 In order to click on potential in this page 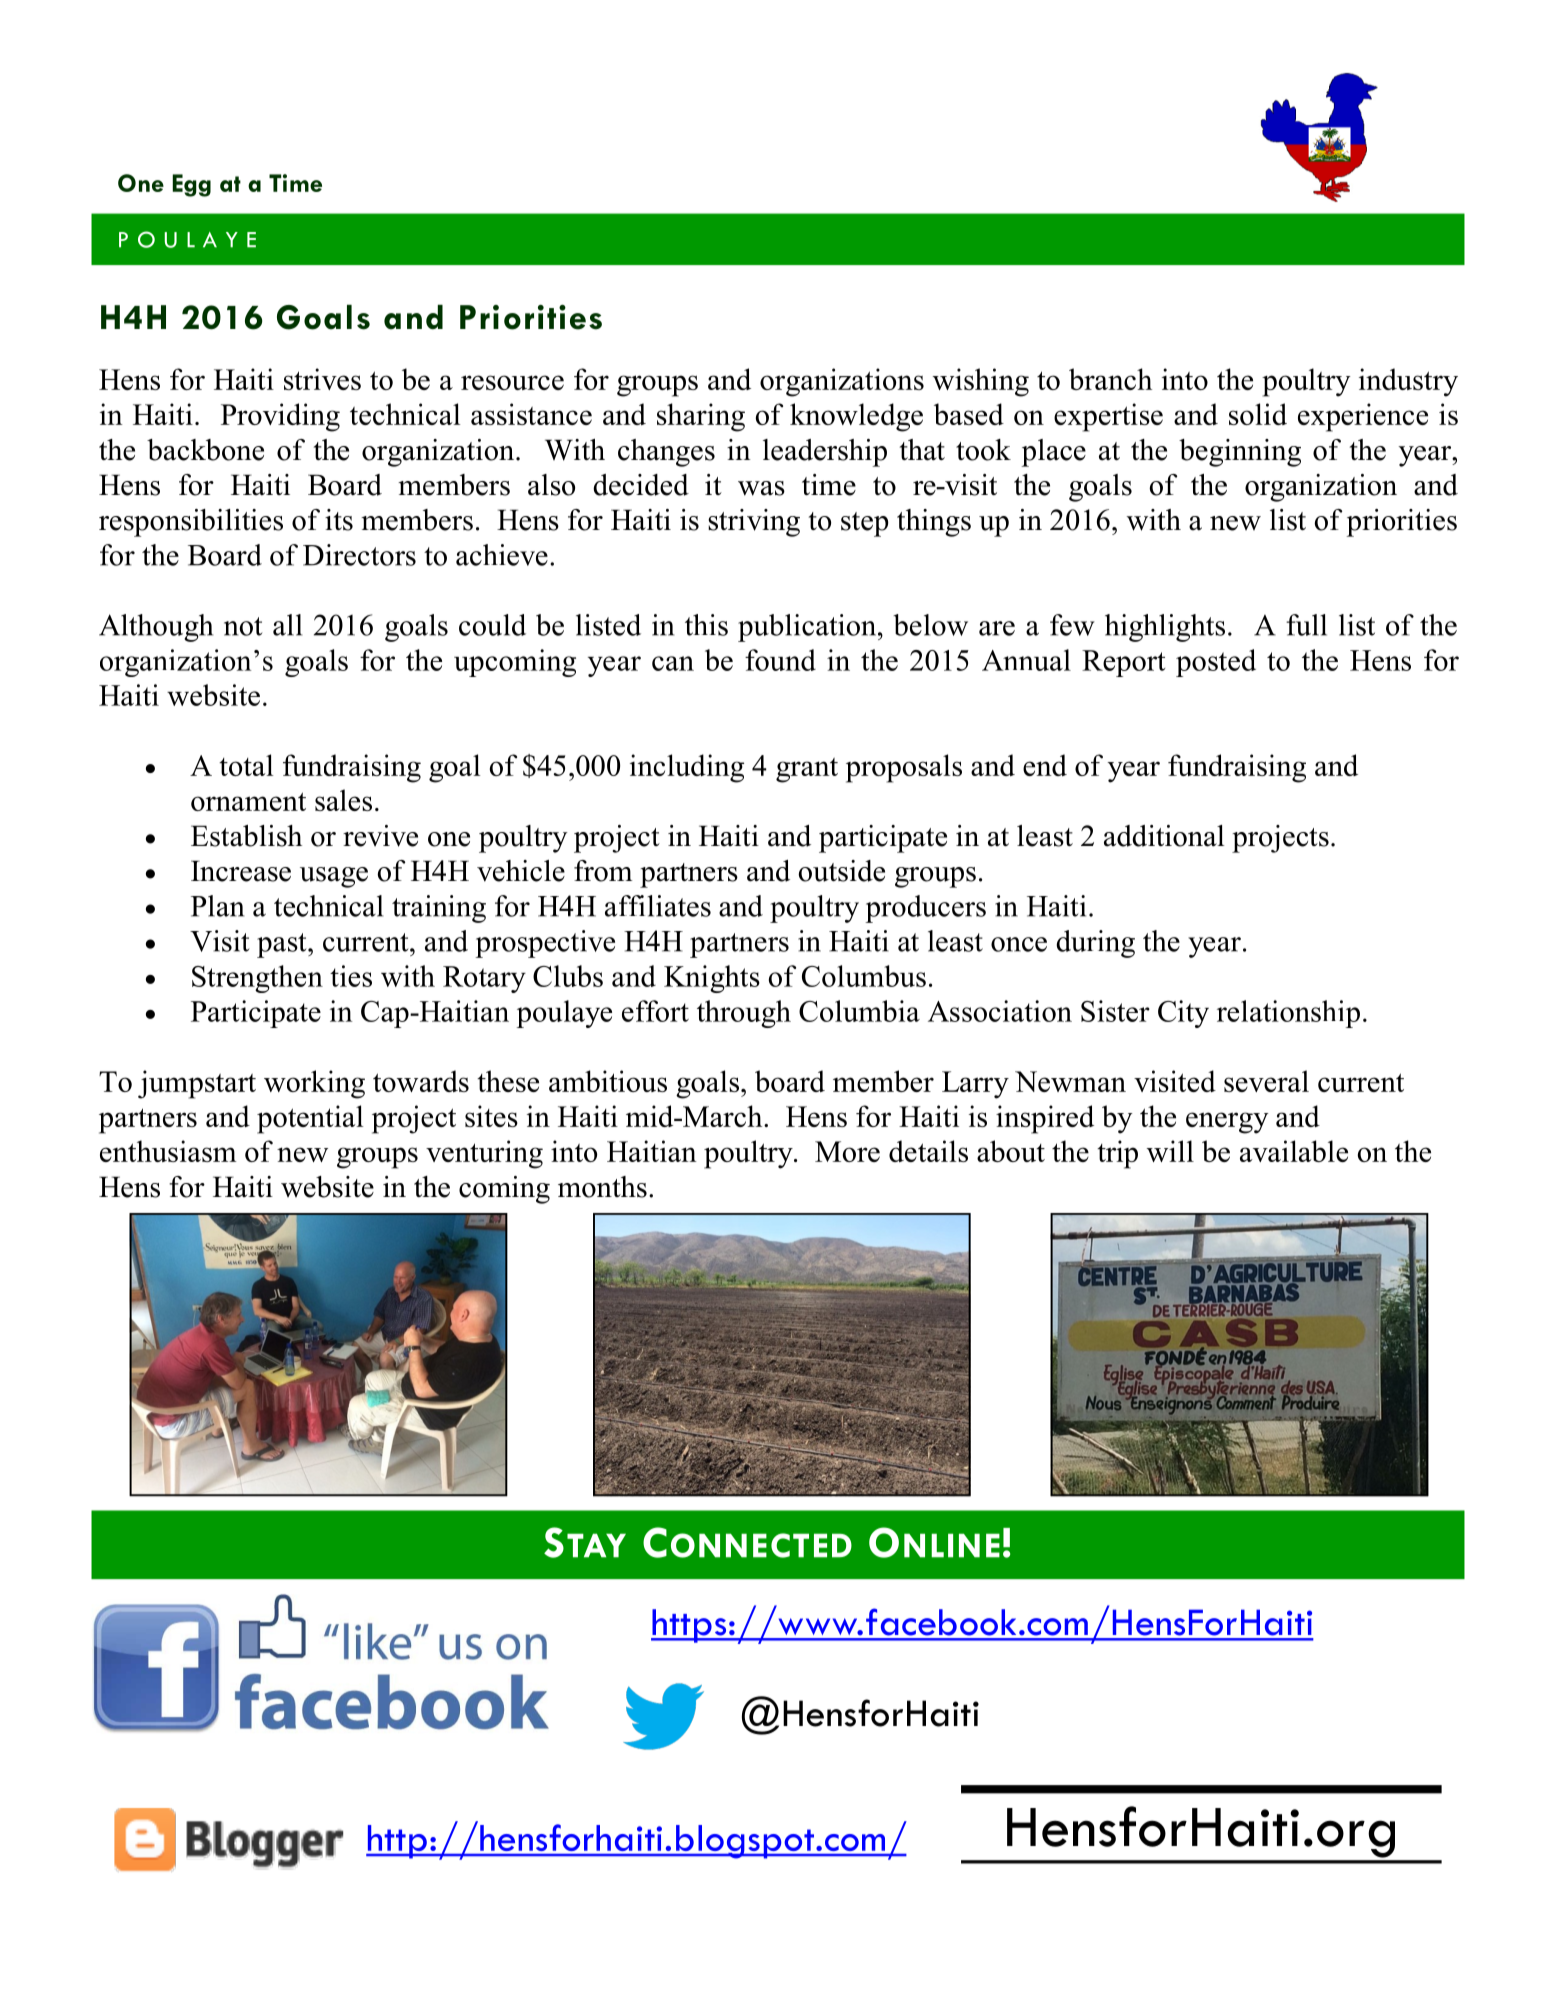, I will do `click(310, 1119)`.
